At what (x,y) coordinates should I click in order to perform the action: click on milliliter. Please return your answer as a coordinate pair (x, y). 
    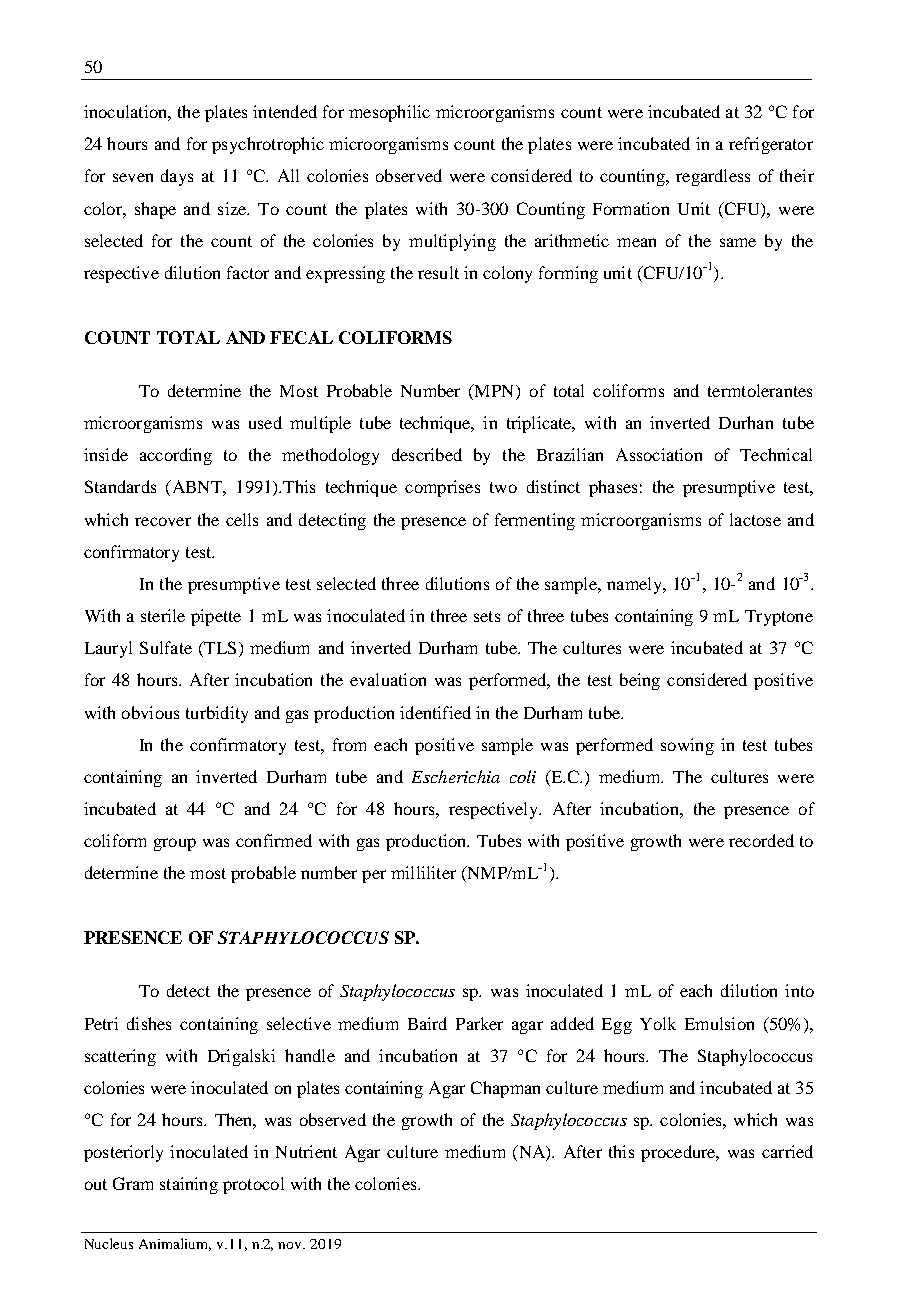
    Looking at the image, I should click on (423, 872).
